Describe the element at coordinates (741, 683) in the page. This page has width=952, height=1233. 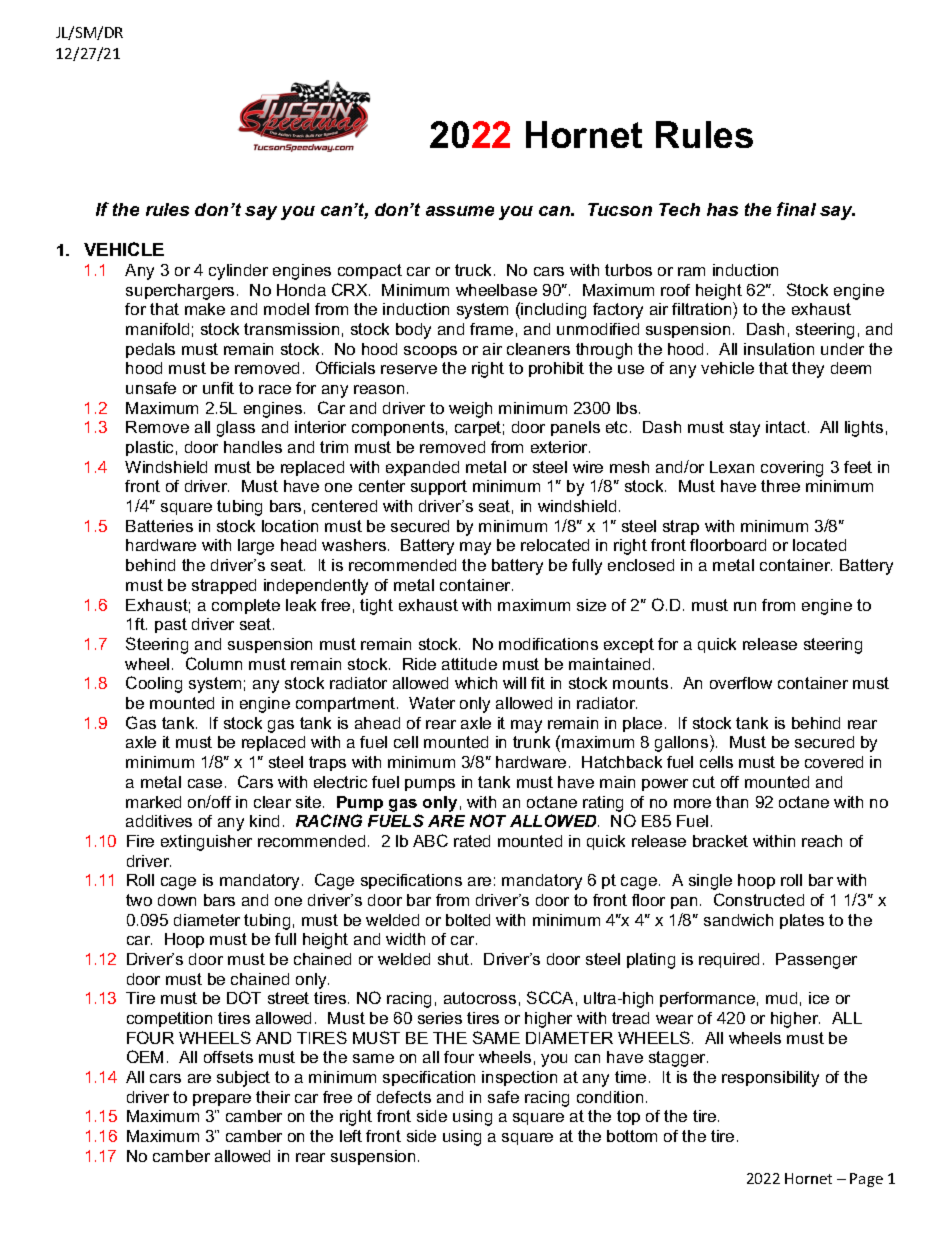
I see `overflow` at that location.
